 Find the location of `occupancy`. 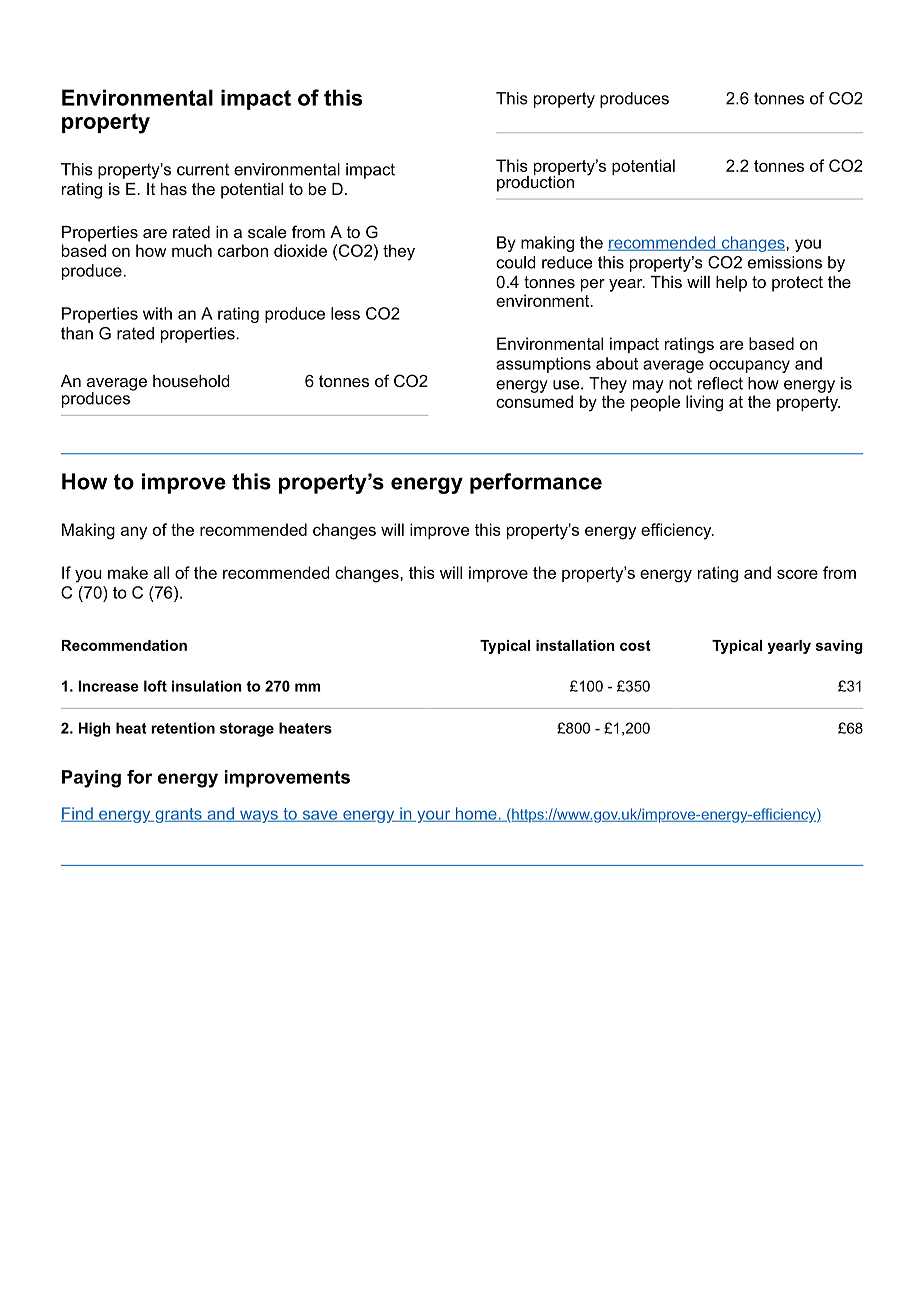

occupancy is located at coordinates (749, 366).
